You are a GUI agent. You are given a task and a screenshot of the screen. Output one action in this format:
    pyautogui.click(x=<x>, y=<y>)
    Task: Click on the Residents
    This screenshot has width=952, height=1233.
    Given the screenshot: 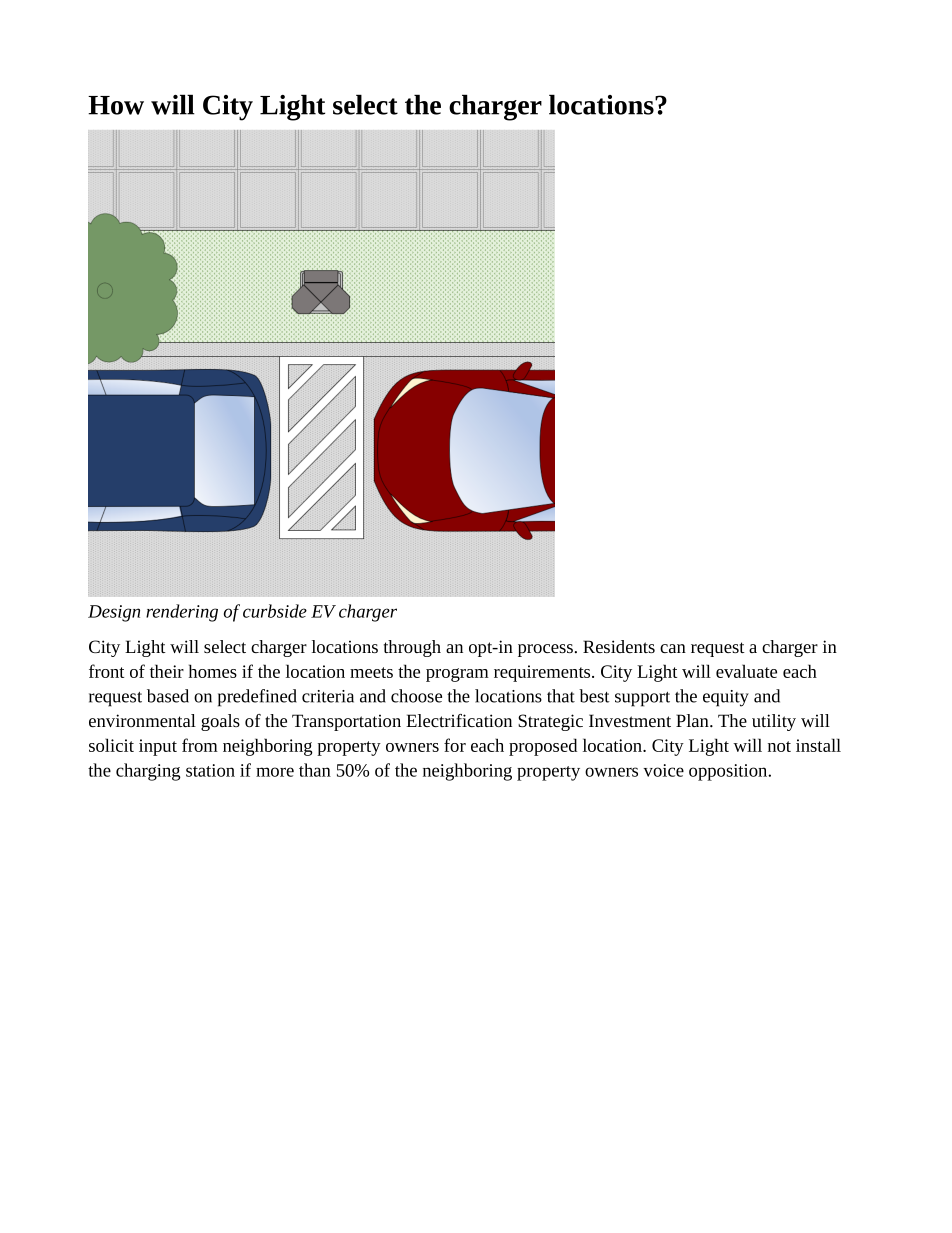 What is the action you would take?
    pyautogui.click(x=619, y=646)
